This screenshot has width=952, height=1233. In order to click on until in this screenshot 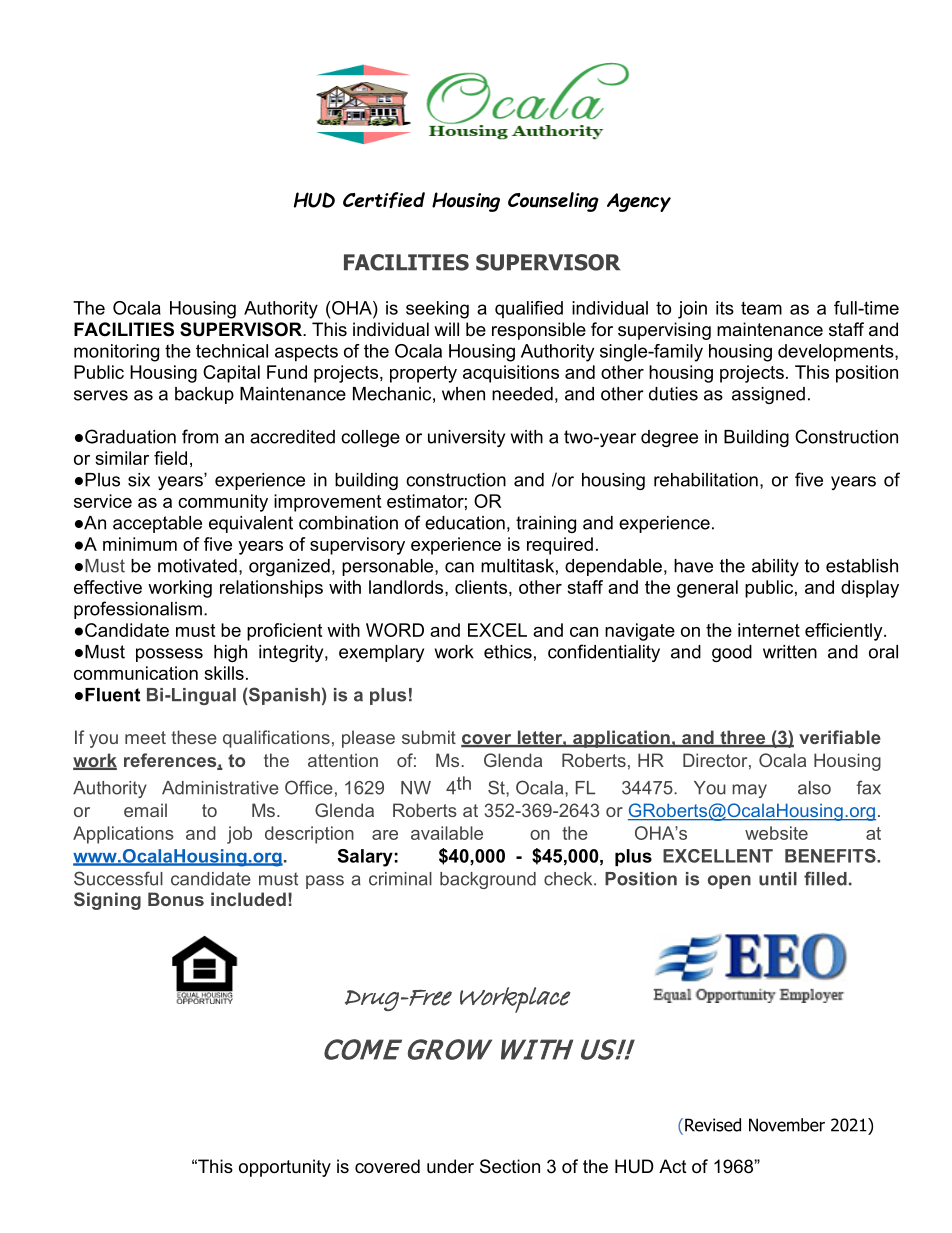, I will do `click(778, 879)`.
